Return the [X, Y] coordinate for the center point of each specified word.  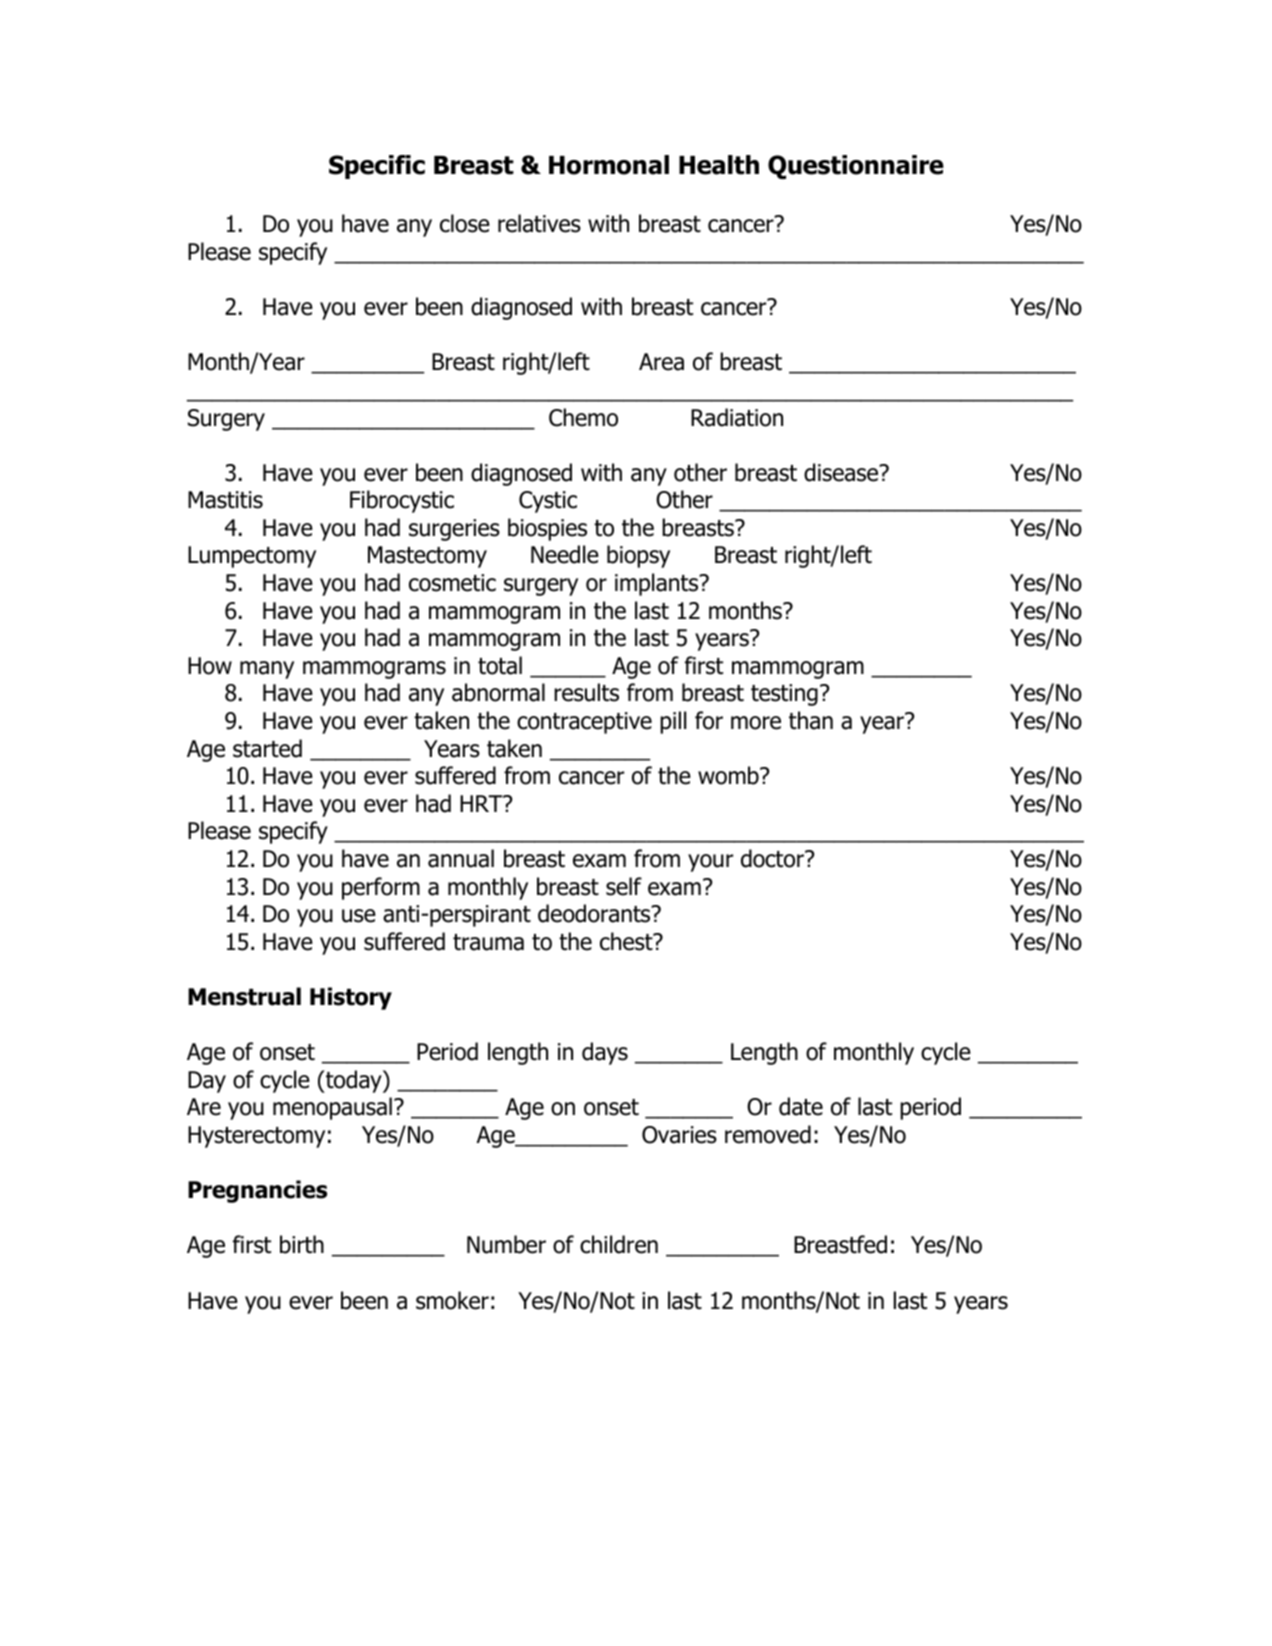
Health [719, 165]
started [267, 748]
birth [302, 1244]
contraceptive [584, 723]
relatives [539, 223]
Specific [377, 167]
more [756, 723]
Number [506, 1244]
